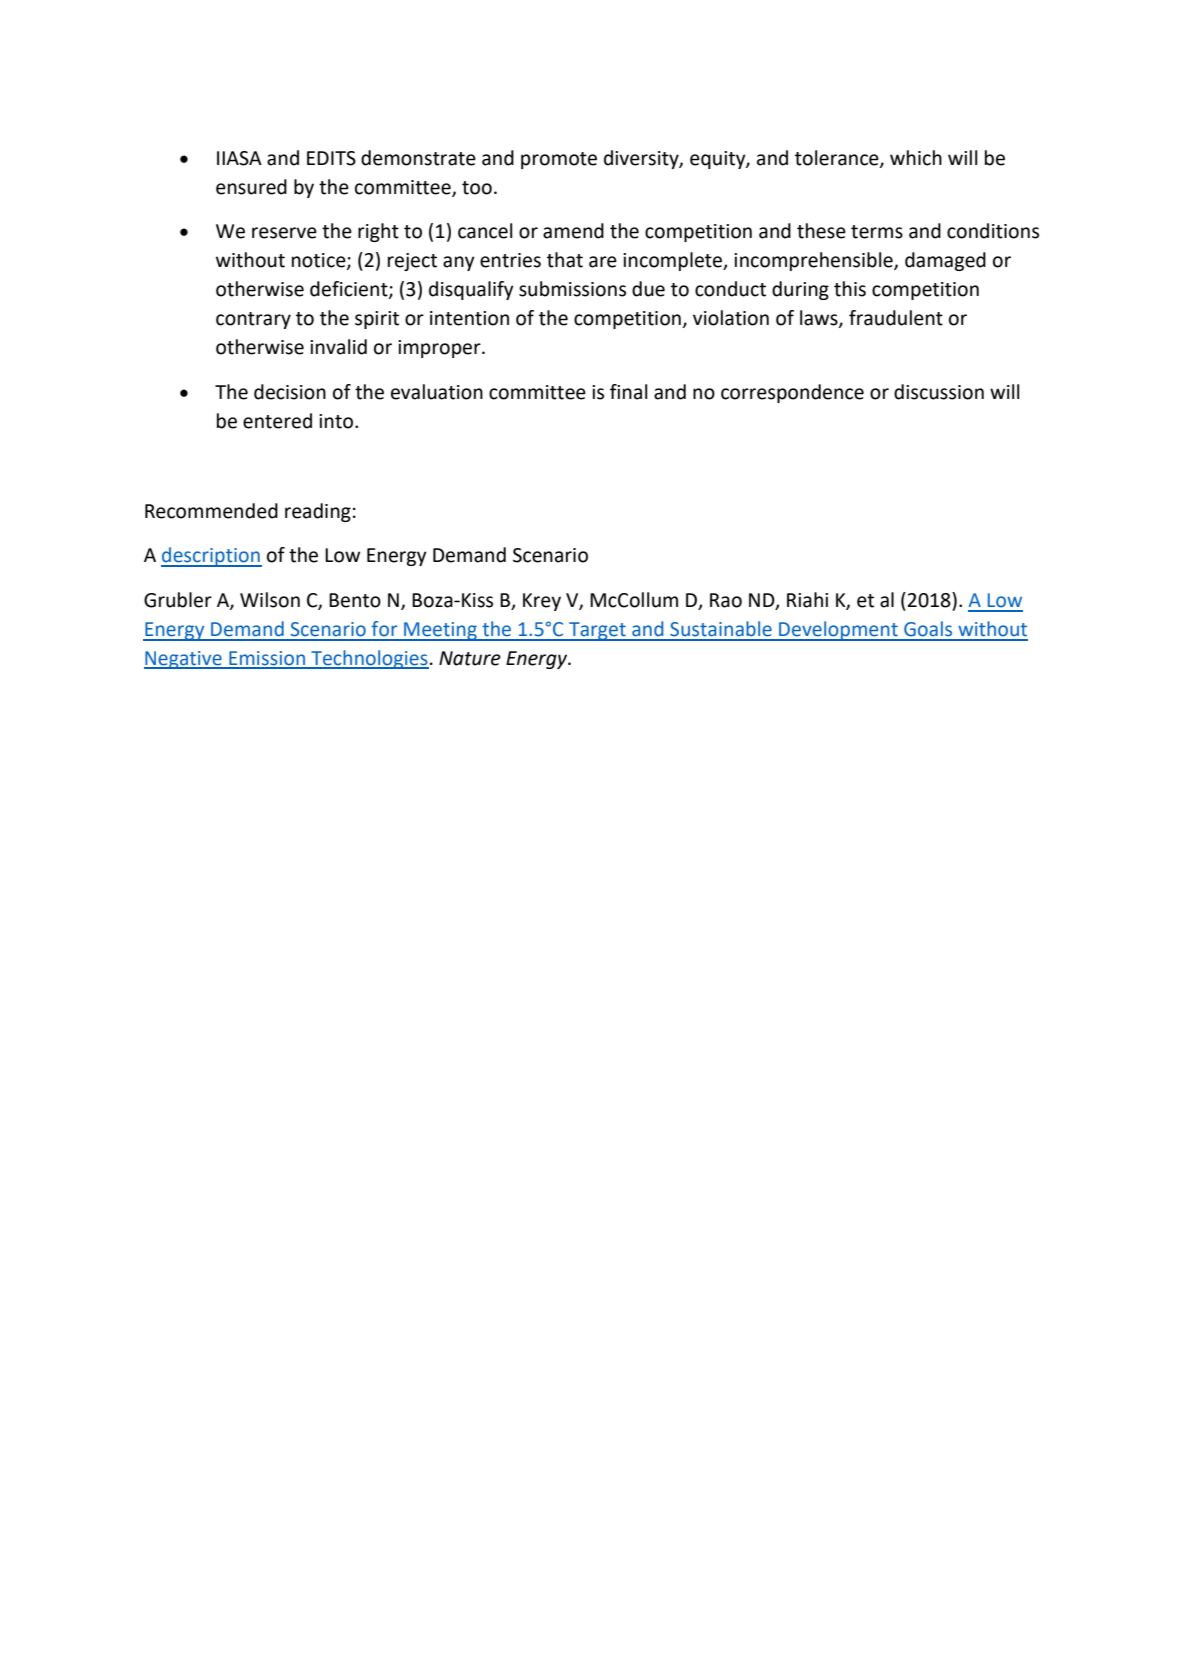 This screenshot has width=1188, height=1680. Describe the element at coordinates (939, 392) in the screenshot. I see `discussion` at that location.
